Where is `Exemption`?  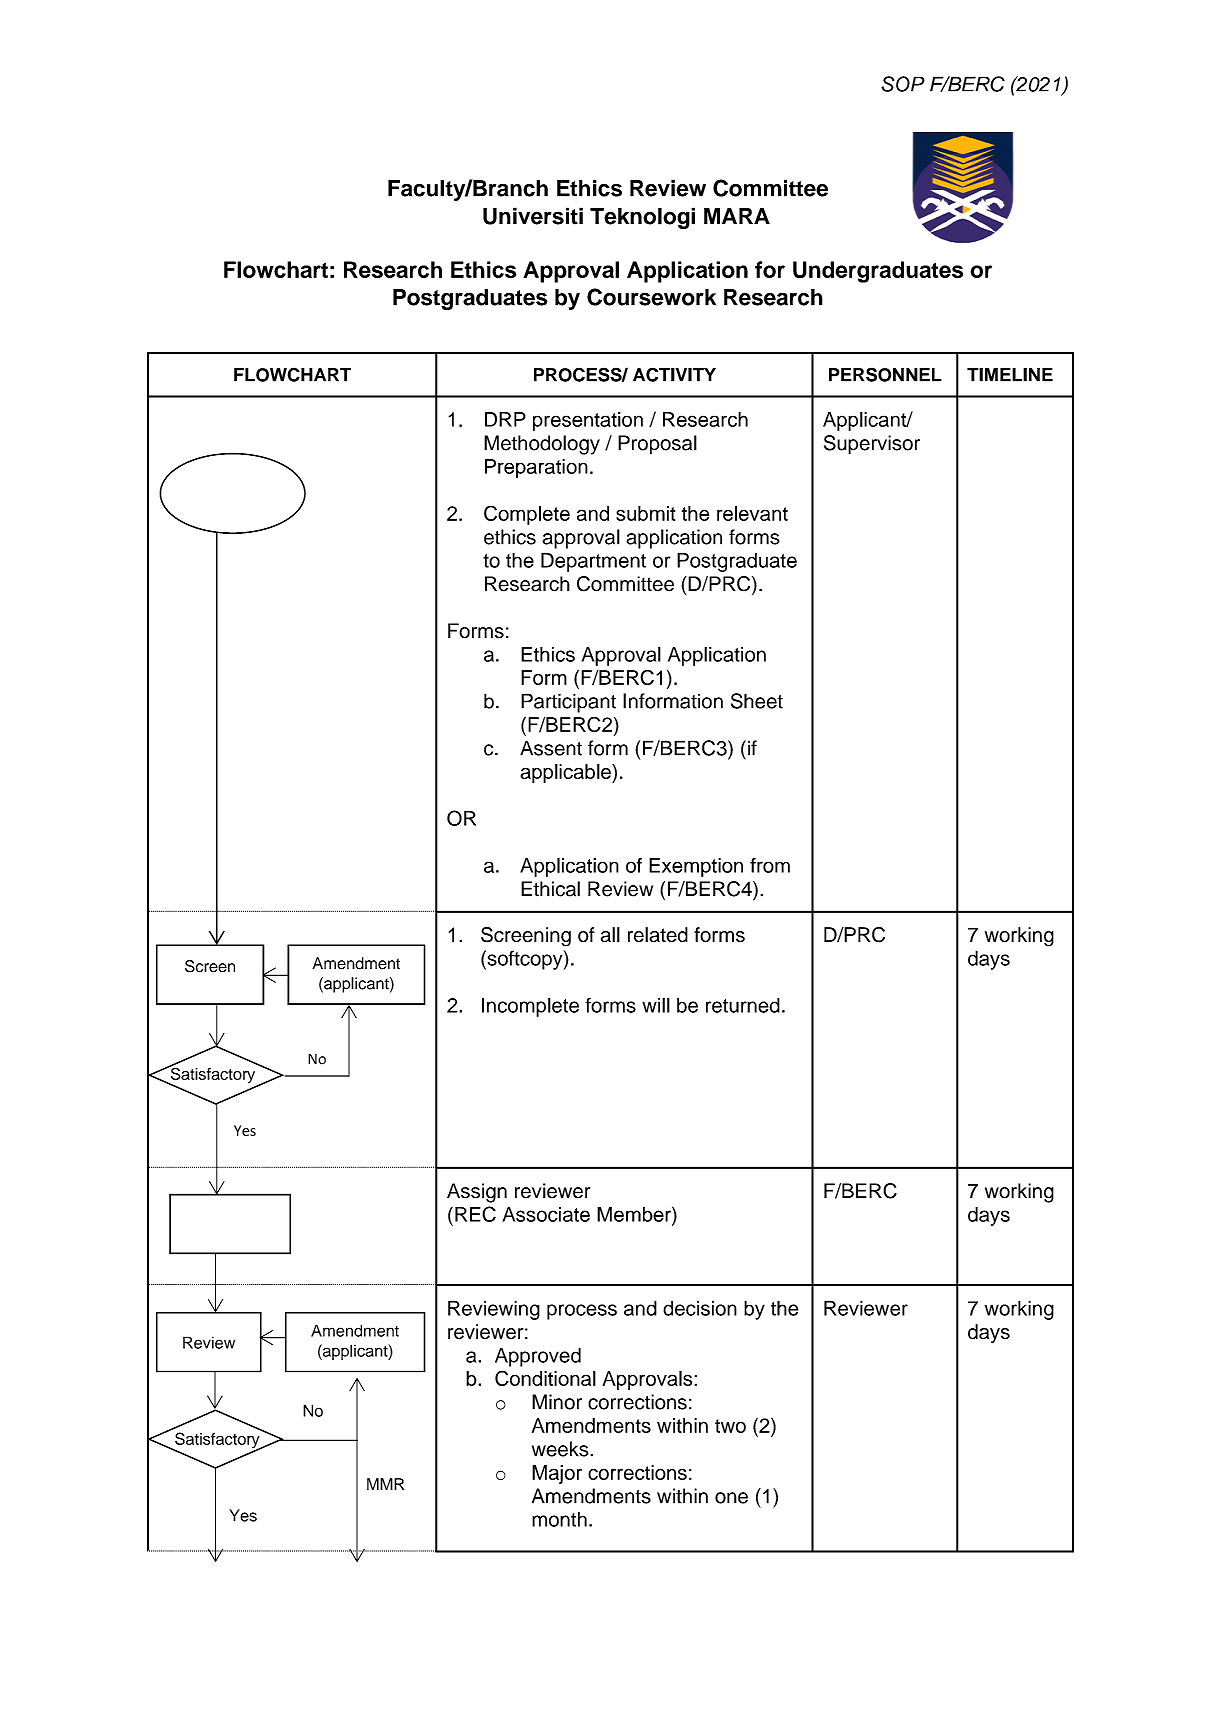 Exemption is located at coordinates (696, 867).
